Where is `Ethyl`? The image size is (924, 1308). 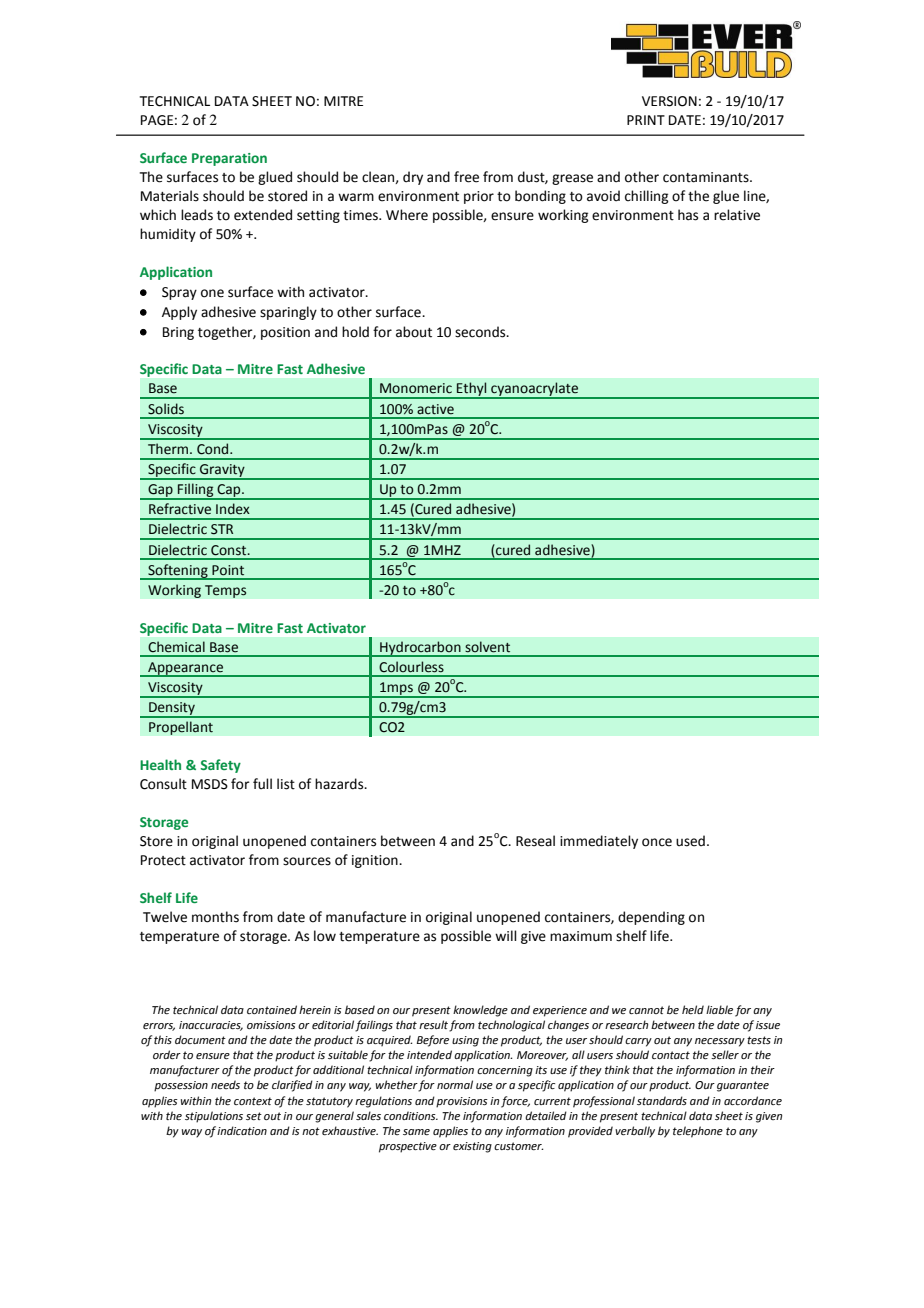
Ethyl is located at coordinates (472, 390).
